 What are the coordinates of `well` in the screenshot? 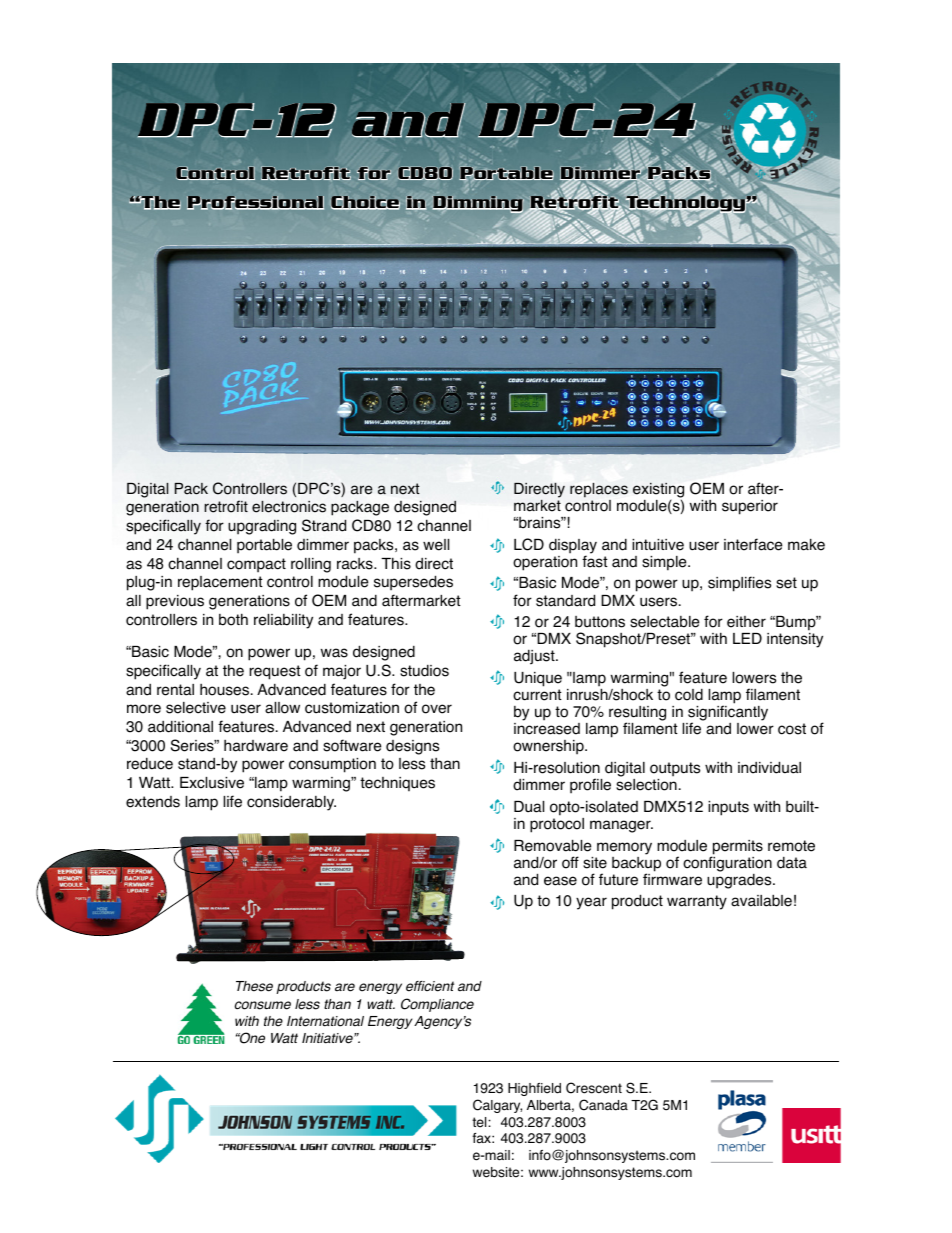 It's located at (436, 545).
